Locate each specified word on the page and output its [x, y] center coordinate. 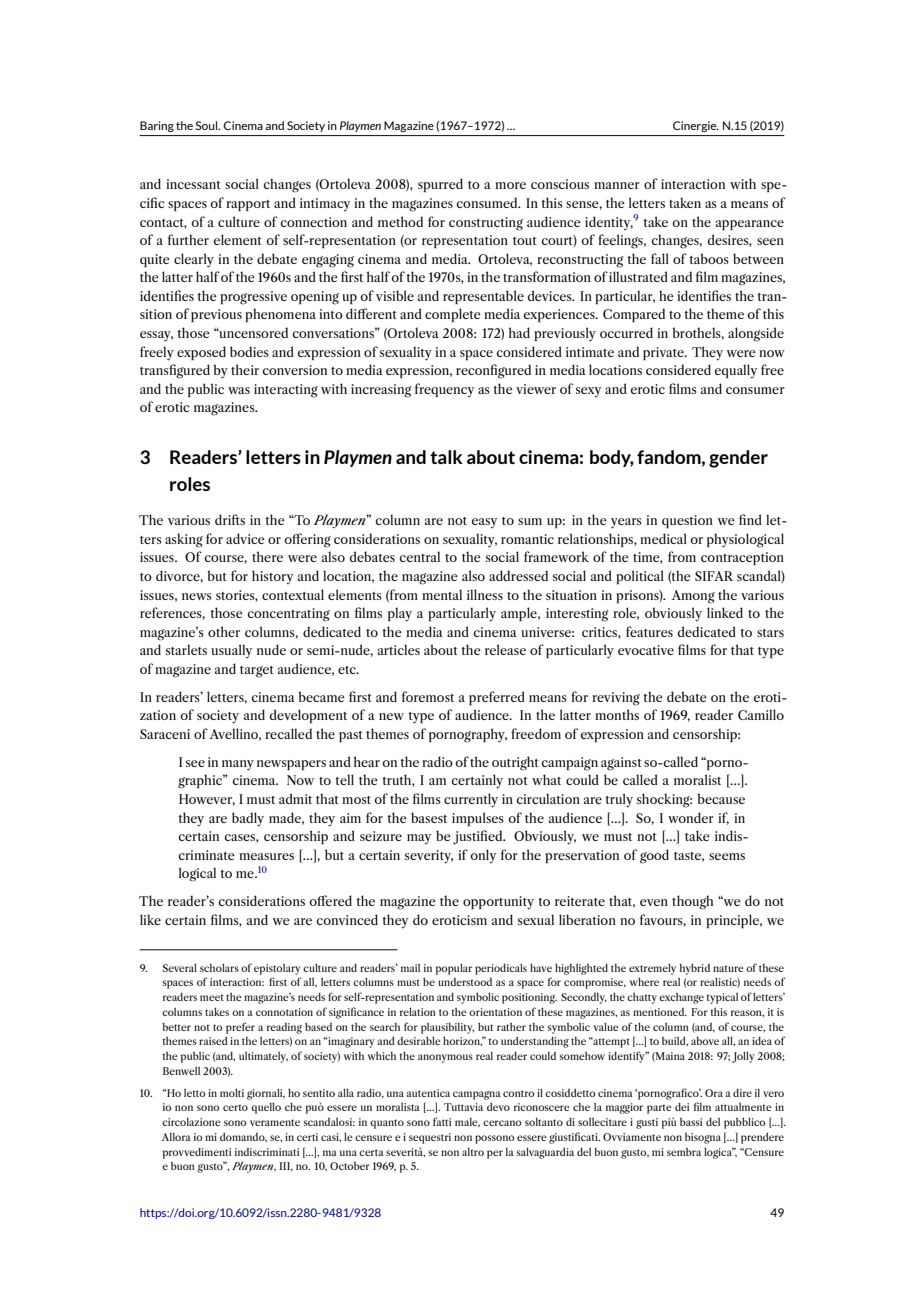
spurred [440, 185]
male [467, 1122]
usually [232, 651]
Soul [208, 125]
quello [266, 1108]
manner [617, 185]
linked [725, 612]
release [505, 649]
